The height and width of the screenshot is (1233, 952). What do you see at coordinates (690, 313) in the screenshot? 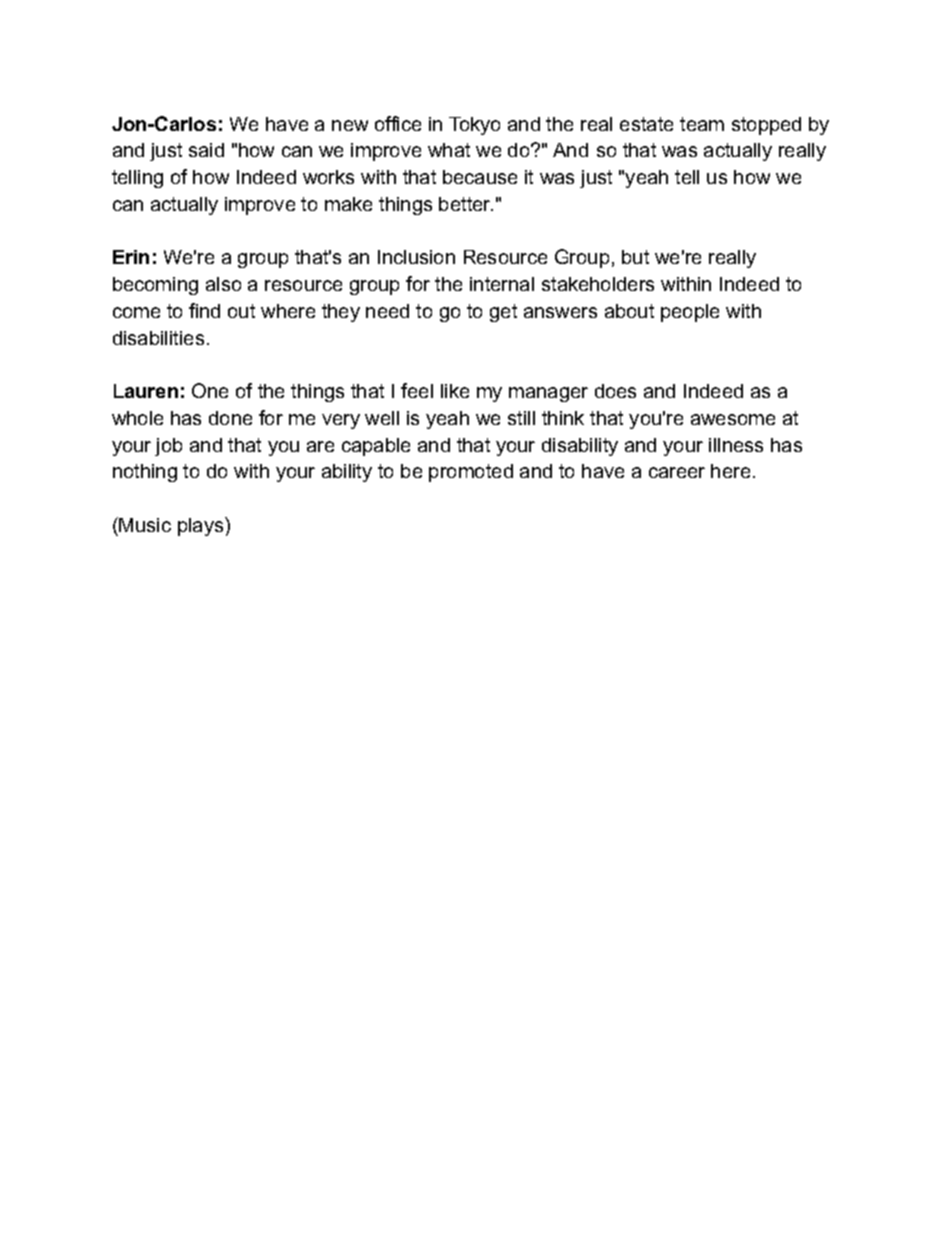
I see `people` at bounding box center [690, 313].
